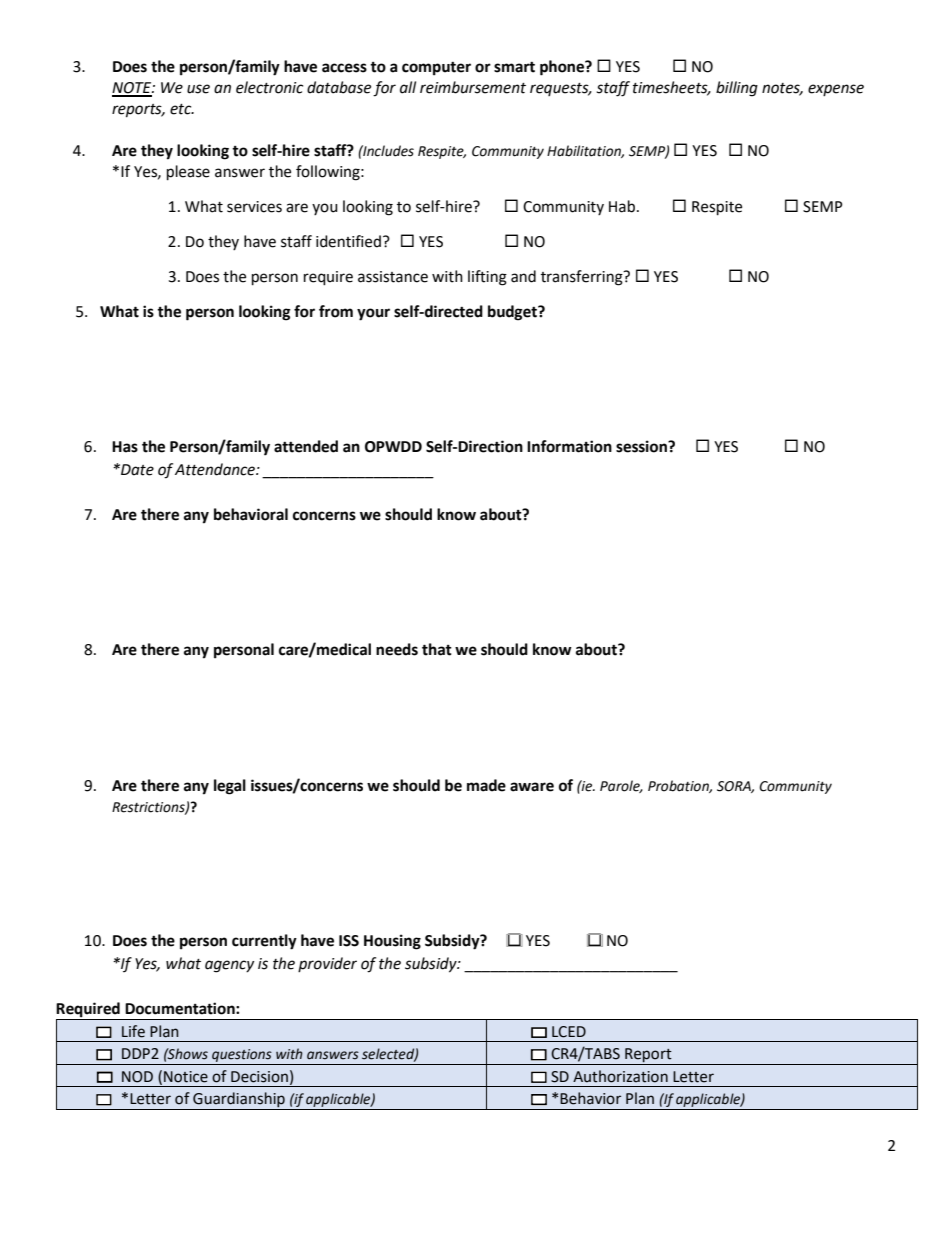 Image resolution: width=952 pixels, height=1233 pixels. I want to click on reimbursement, so click(473, 87).
